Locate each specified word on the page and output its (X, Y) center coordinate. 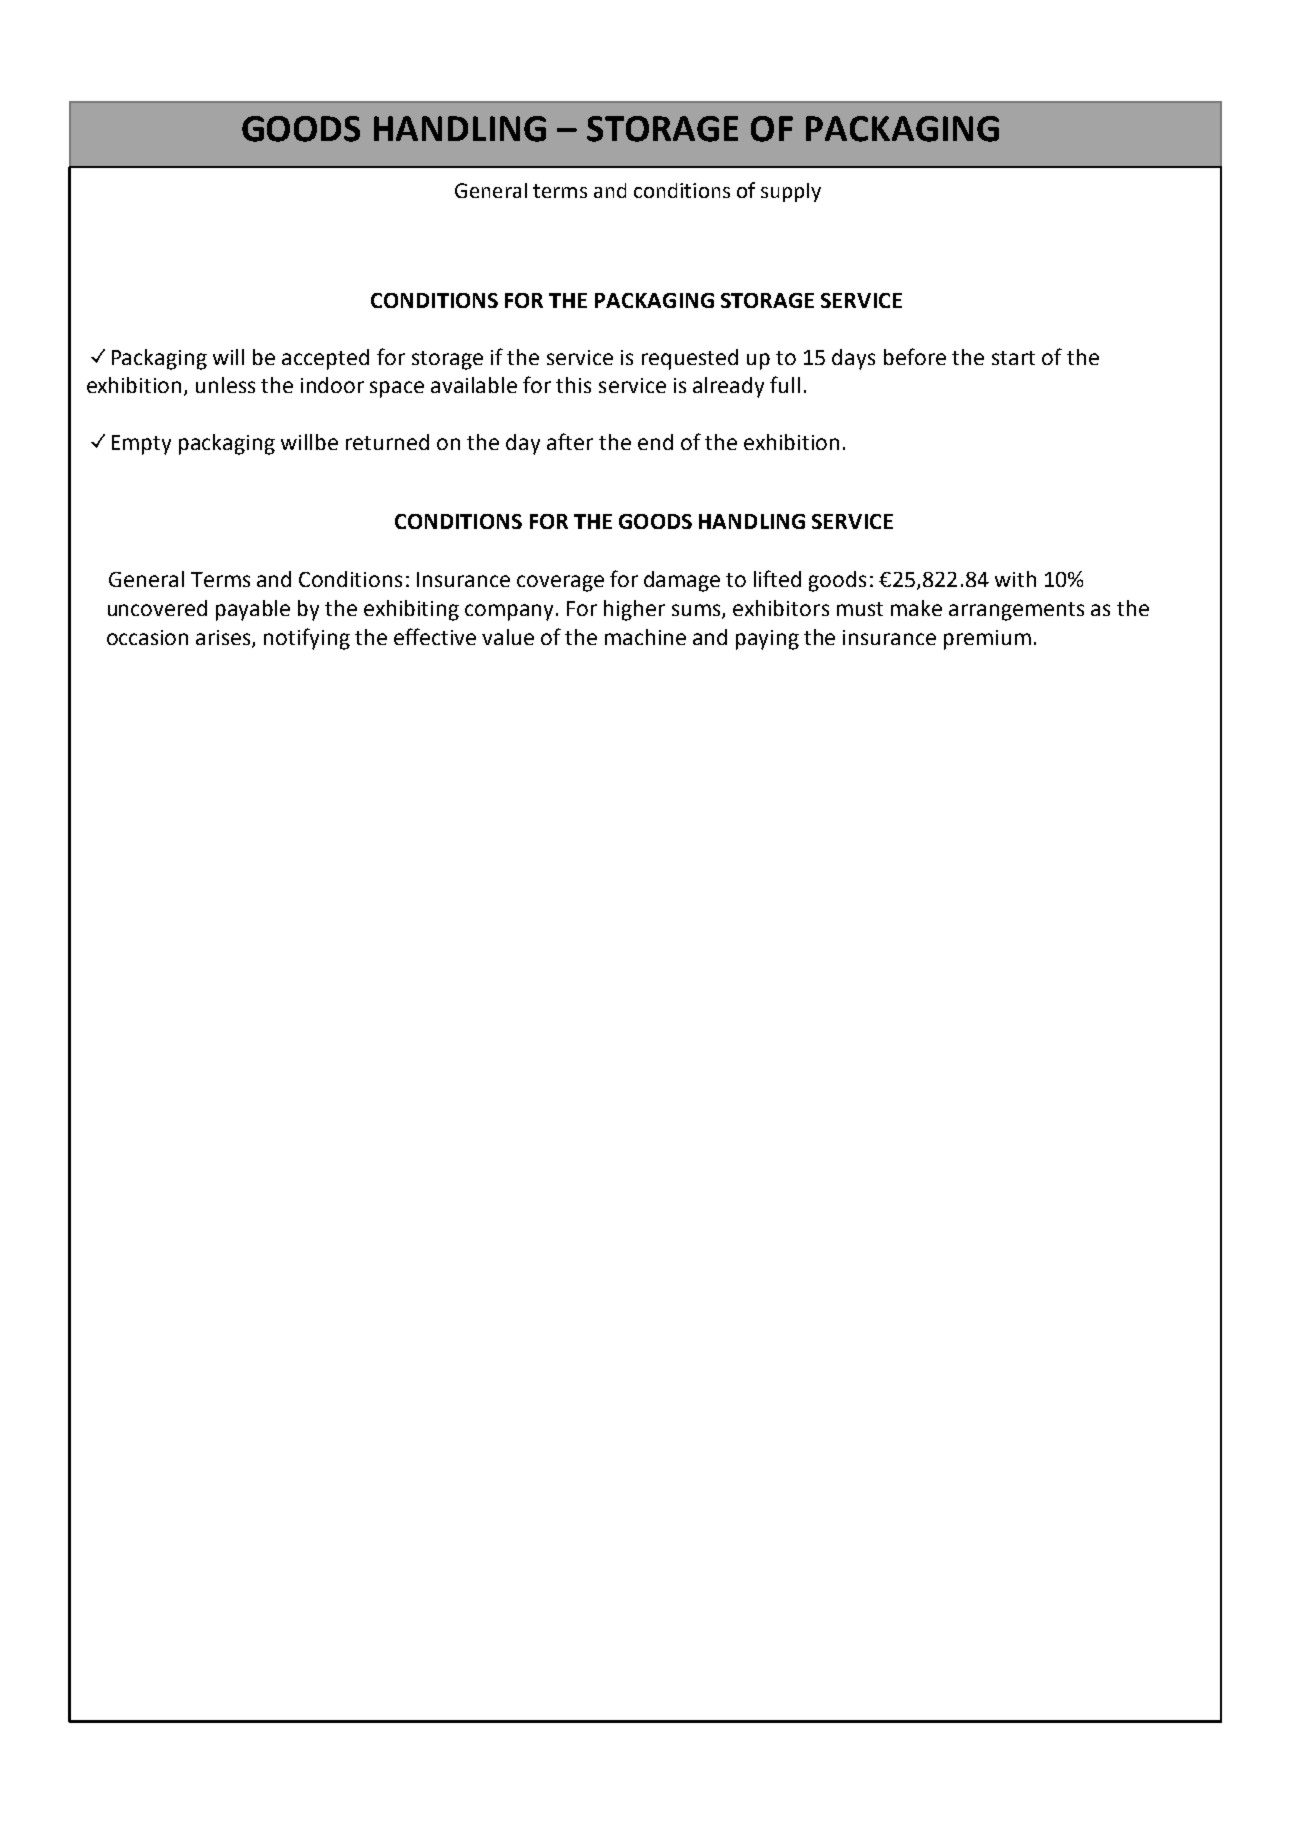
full (785, 384)
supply (791, 192)
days (853, 359)
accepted (325, 359)
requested (690, 359)
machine (645, 637)
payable (253, 610)
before (915, 356)
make (916, 608)
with (1015, 579)
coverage (560, 583)
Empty (141, 445)
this (573, 385)
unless (225, 385)
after (570, 441)
